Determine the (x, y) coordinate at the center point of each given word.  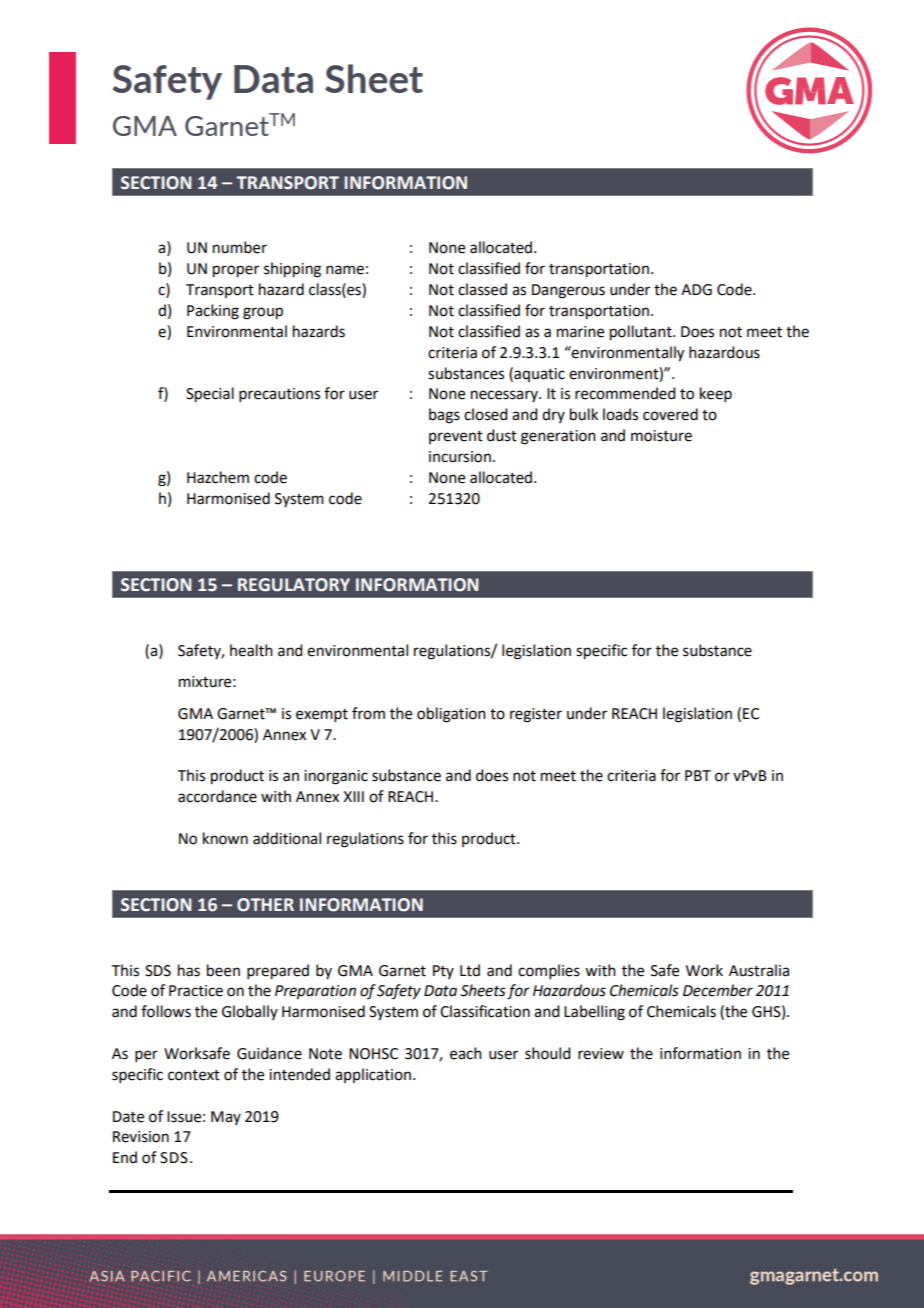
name (345, 270)
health (251, 650)
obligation (451, 715)
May (226, 1118)
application (373, 1075)
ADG (696, 290)
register (536, 715)
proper (236, 271)
